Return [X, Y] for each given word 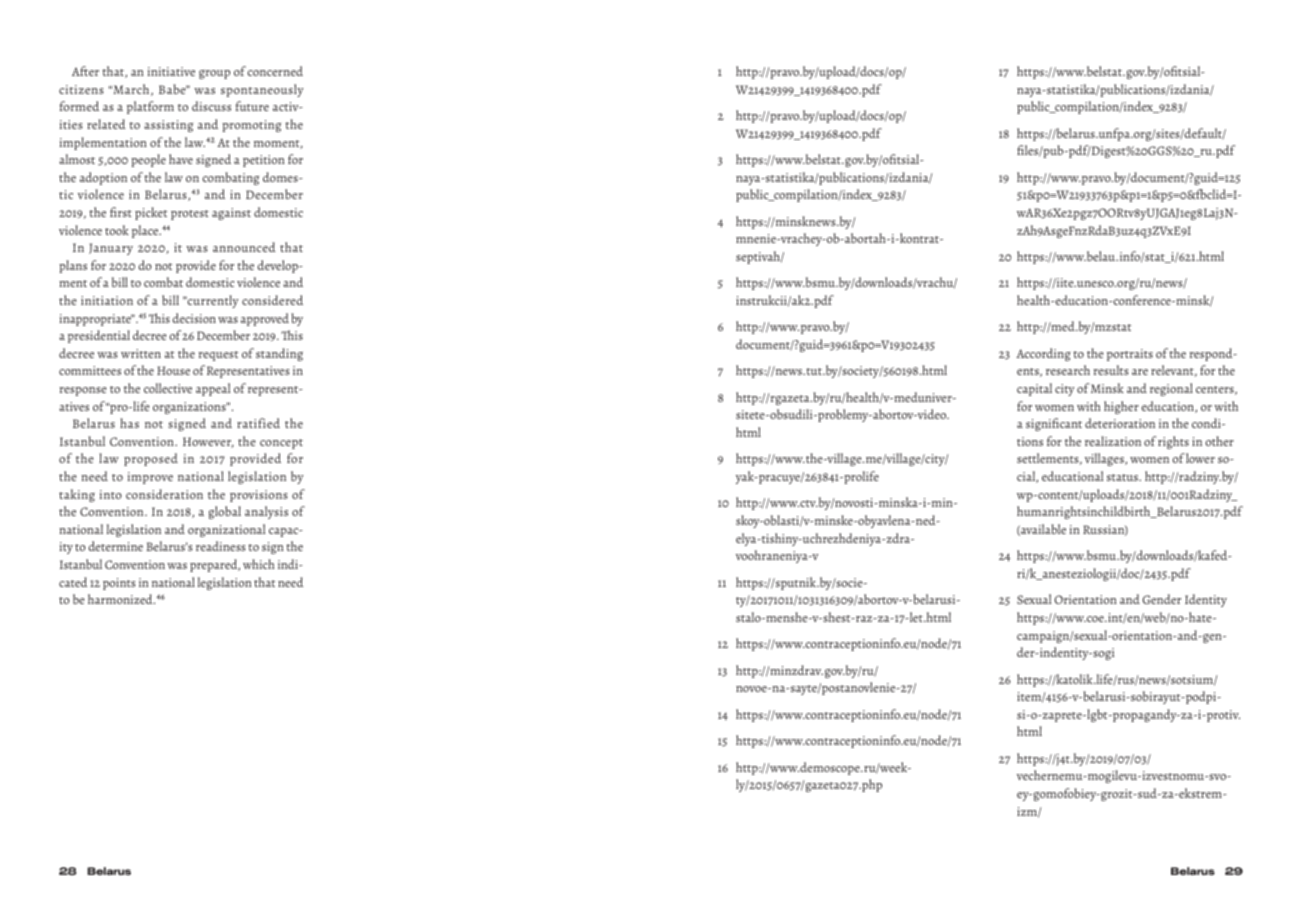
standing [279, 354]
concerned [275, 71]
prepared [215, 565]
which [259, 564]
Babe [173, 89]
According [1043, 354]
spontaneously [262, 90]
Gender [1162, 599]
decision [194, 318]
